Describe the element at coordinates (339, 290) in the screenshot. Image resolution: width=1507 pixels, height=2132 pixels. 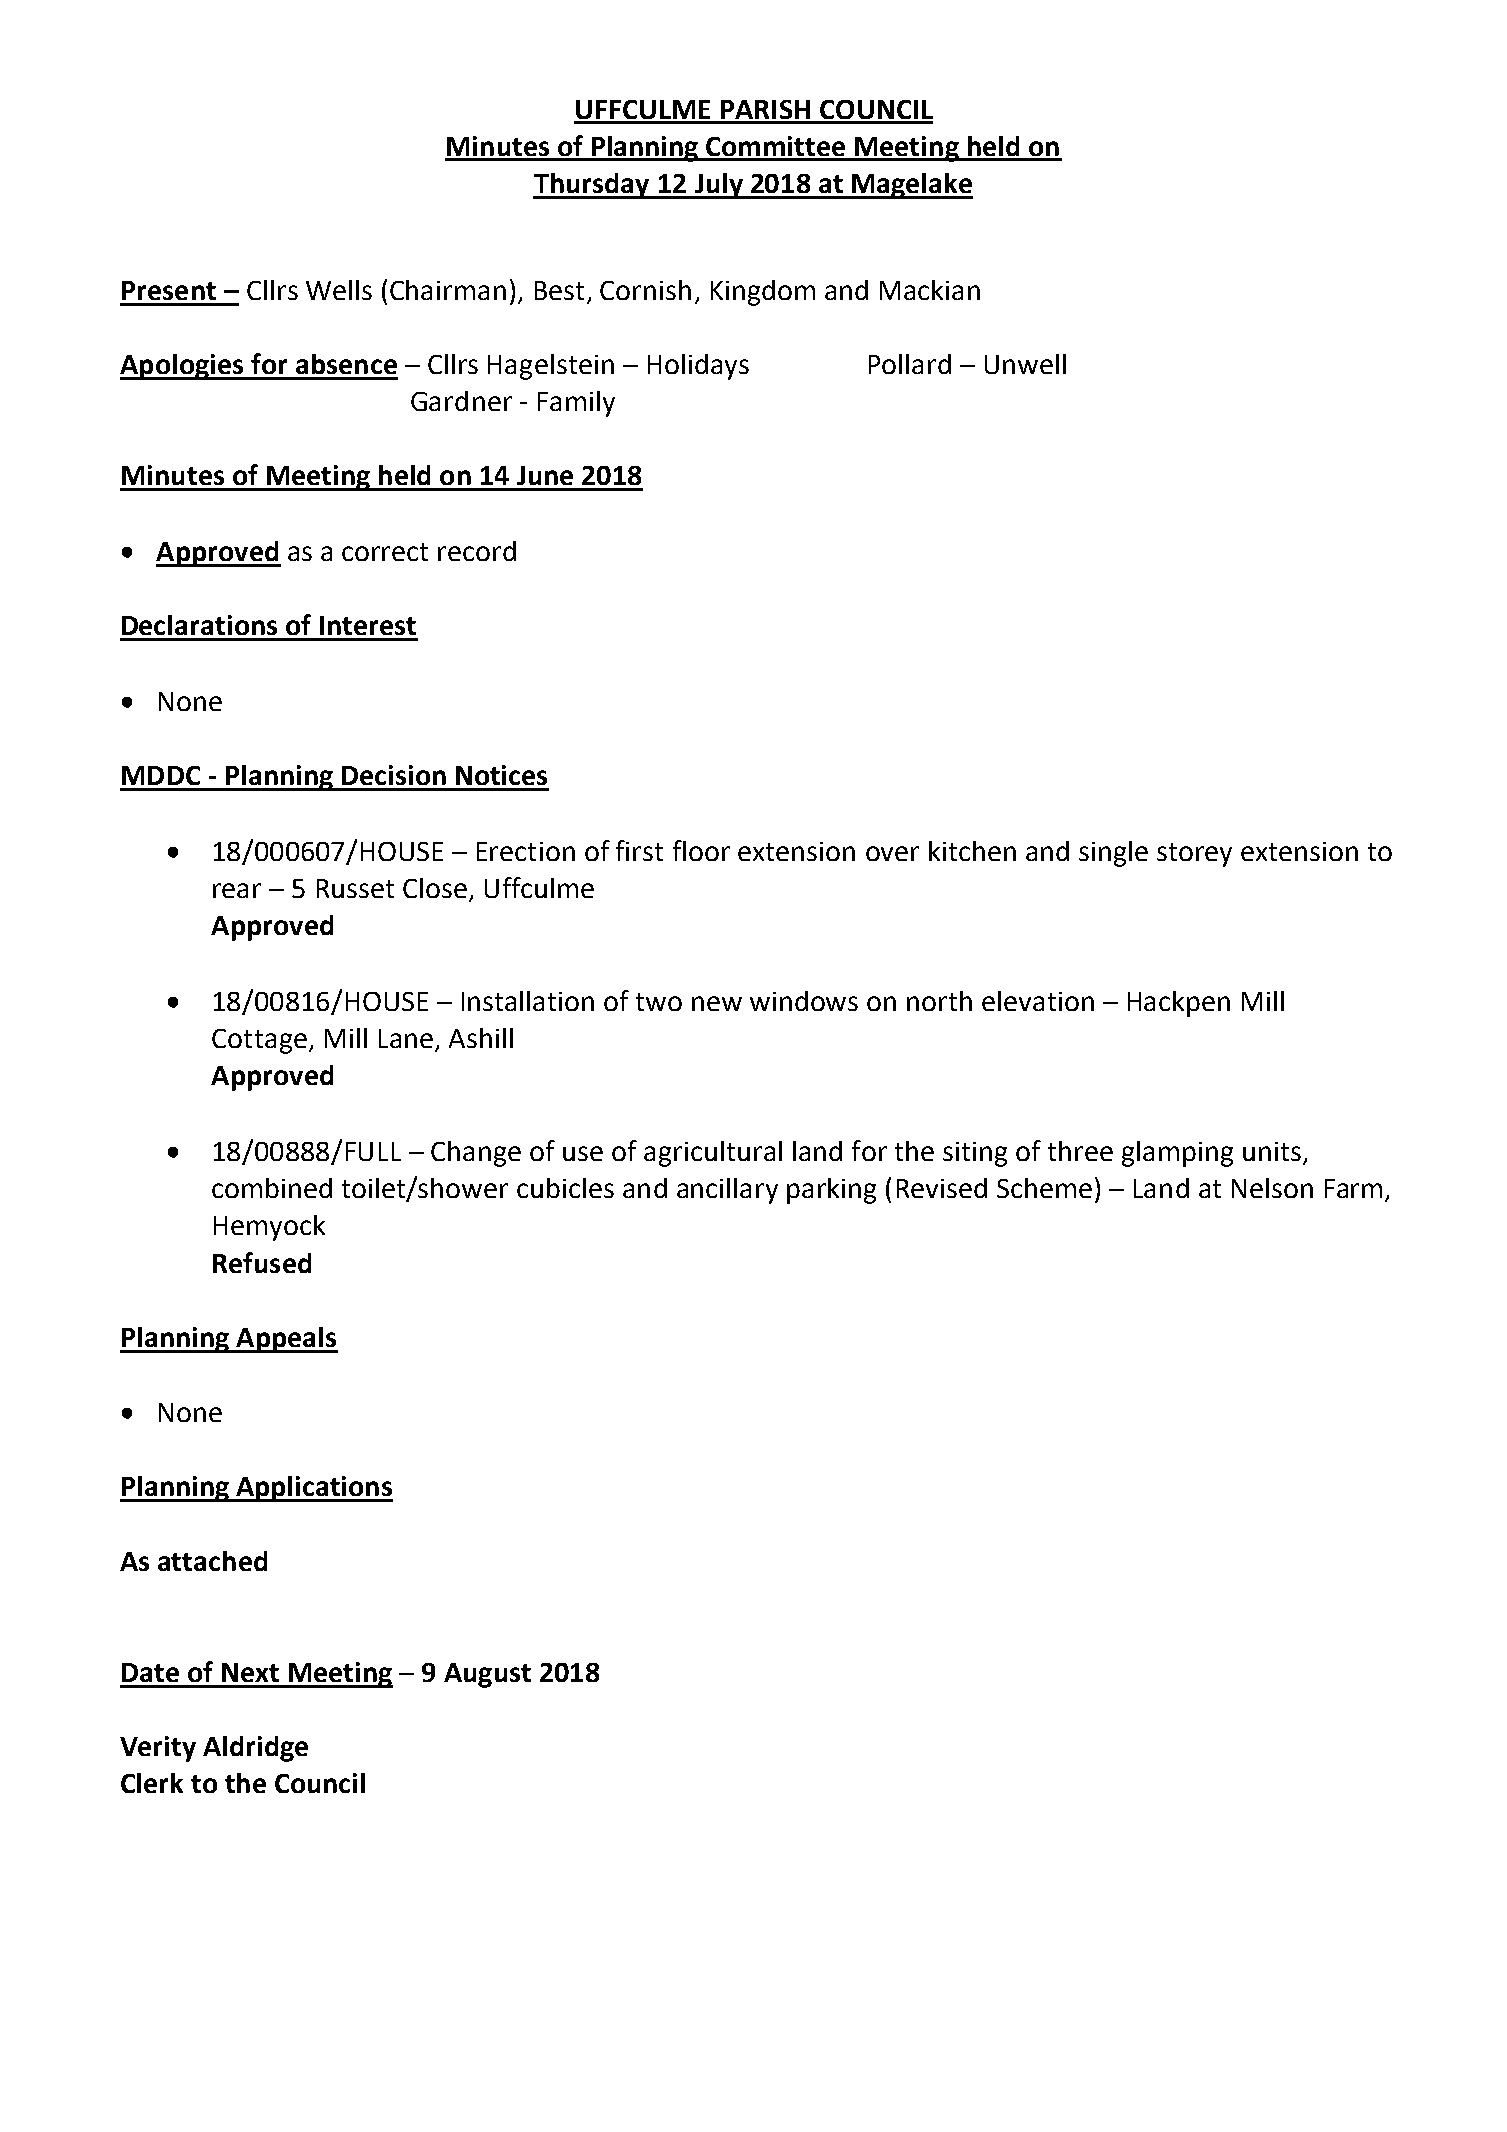
I see `Wells` at that location.
